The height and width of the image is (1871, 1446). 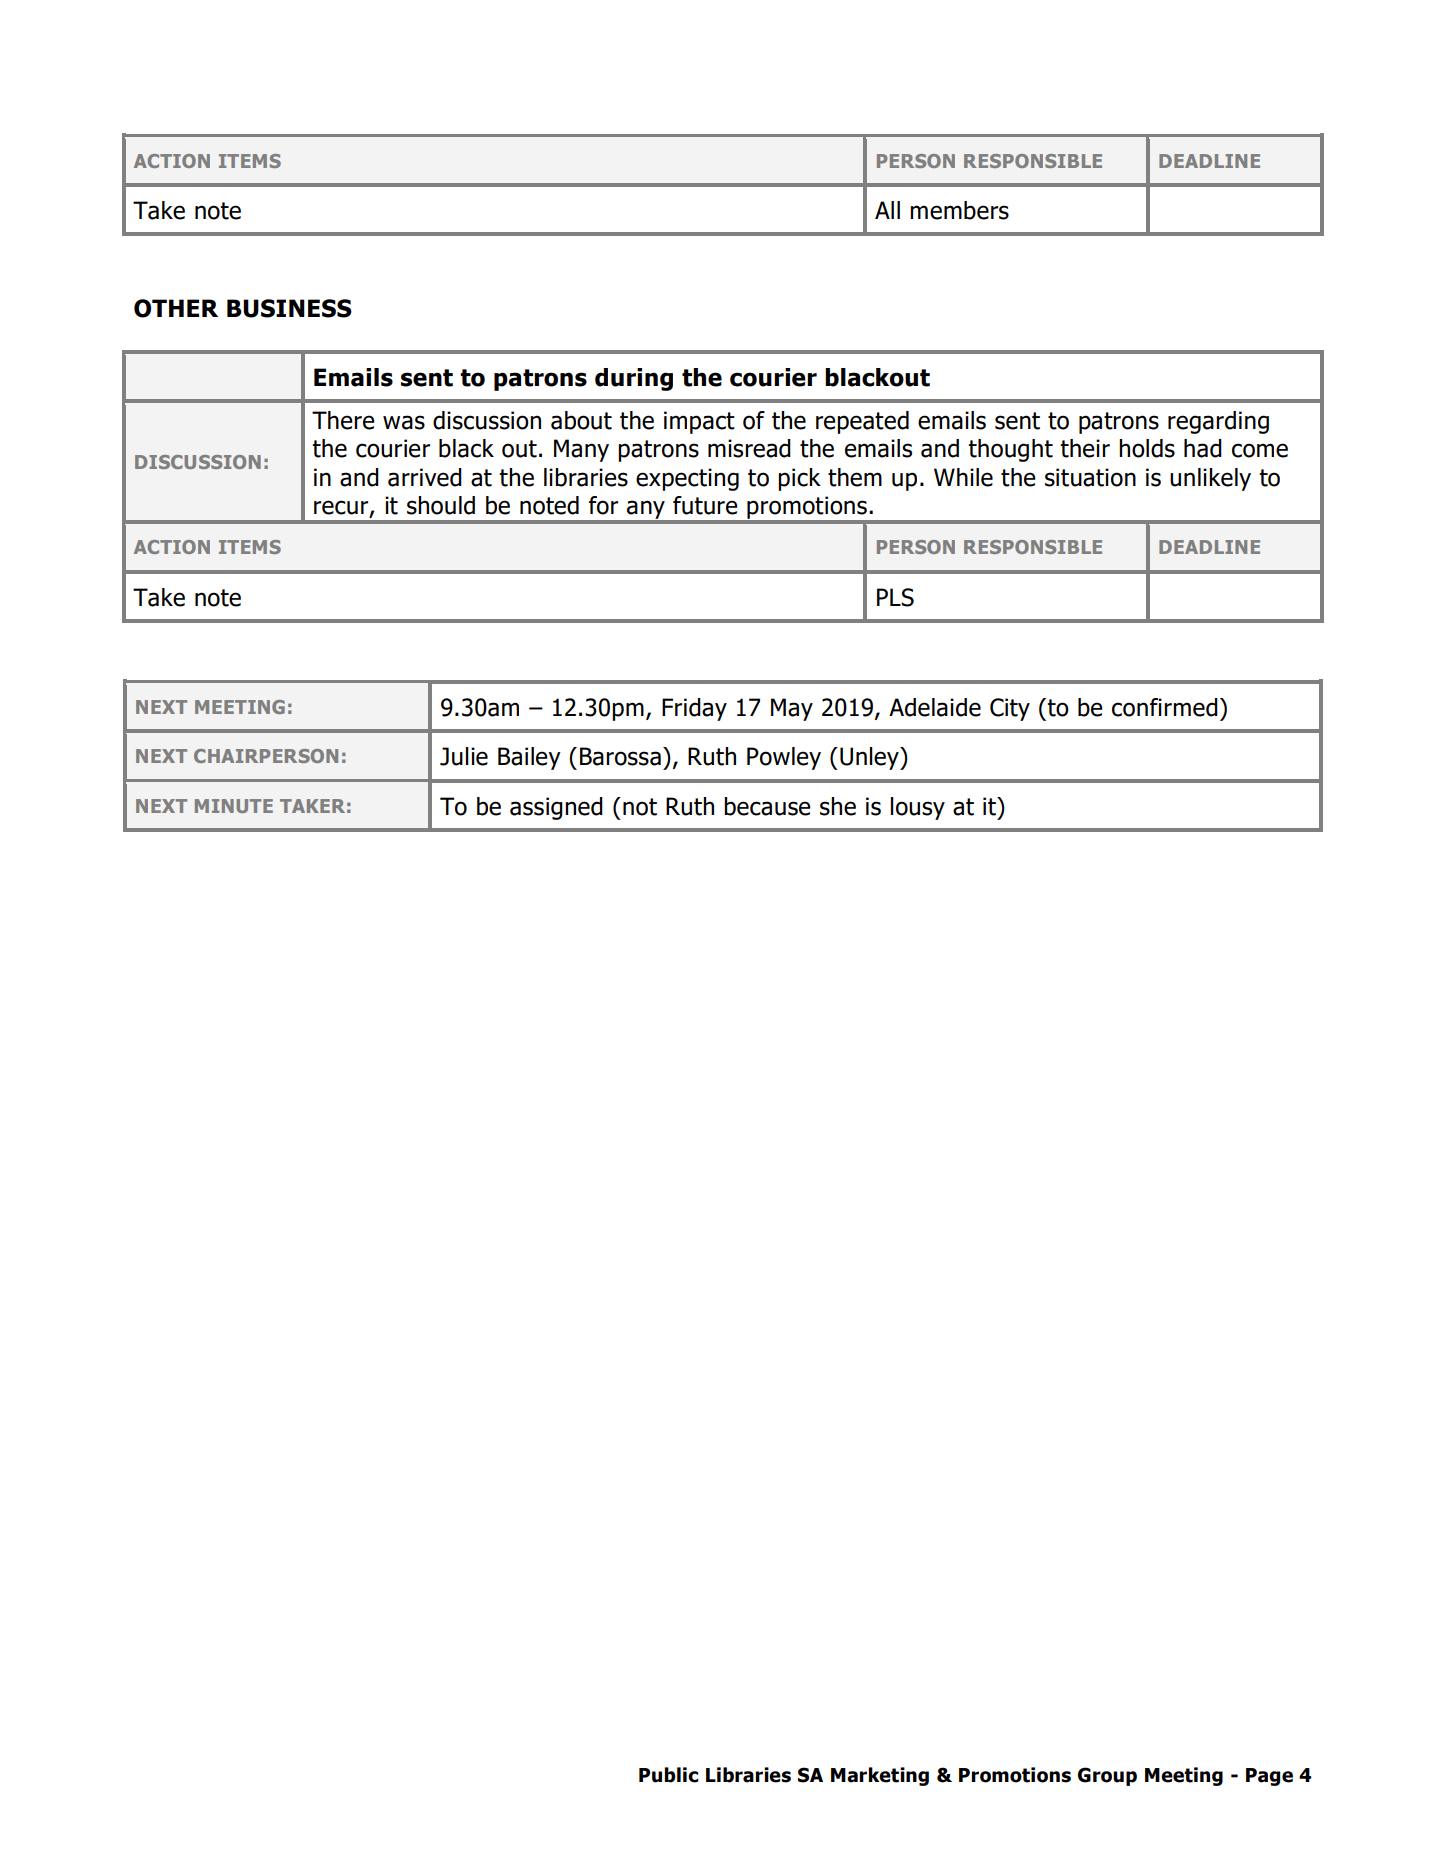 I want to click on lousy, so click(x=918, y=808).
